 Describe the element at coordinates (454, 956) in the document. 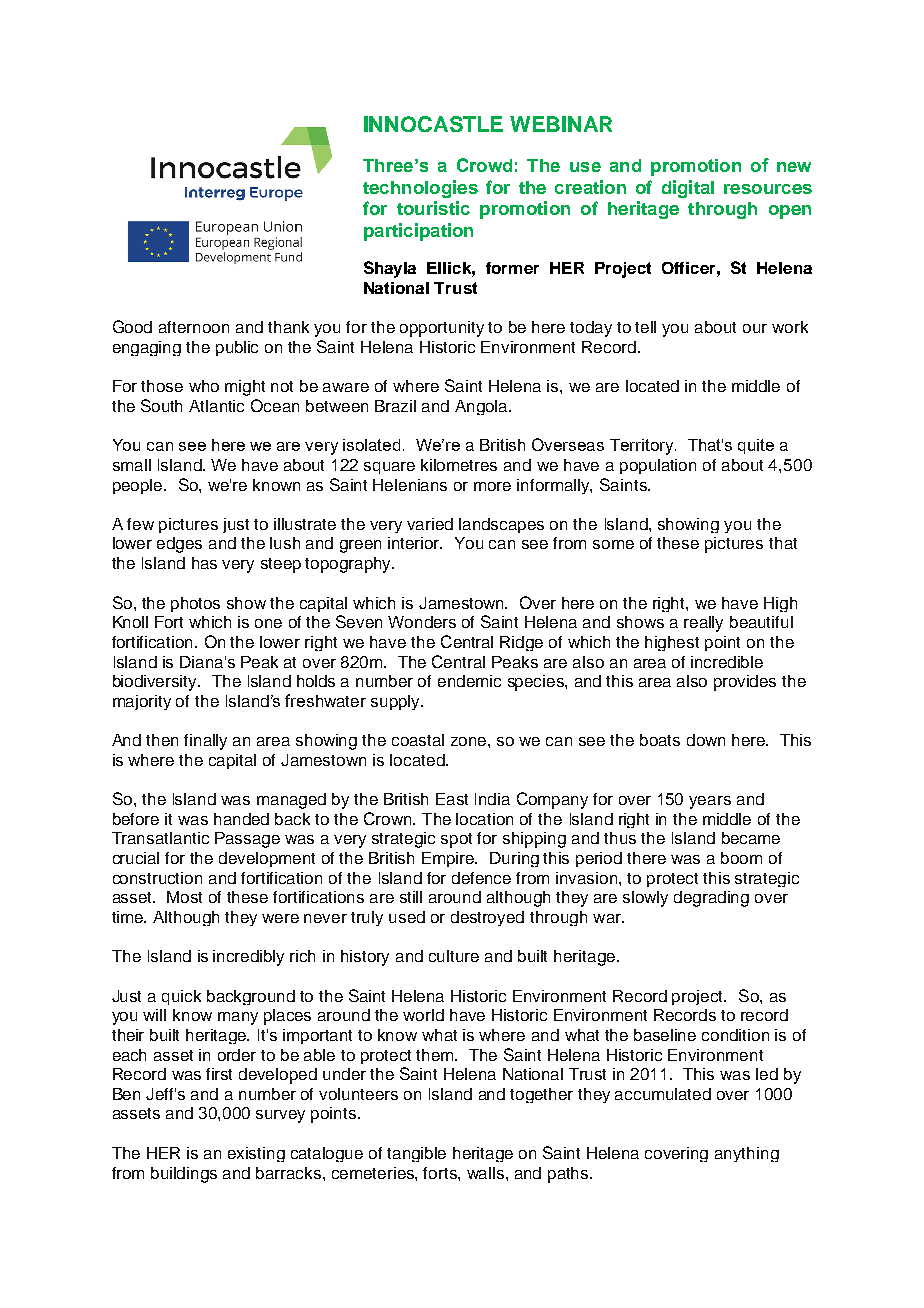

I see `culture` at that location.
